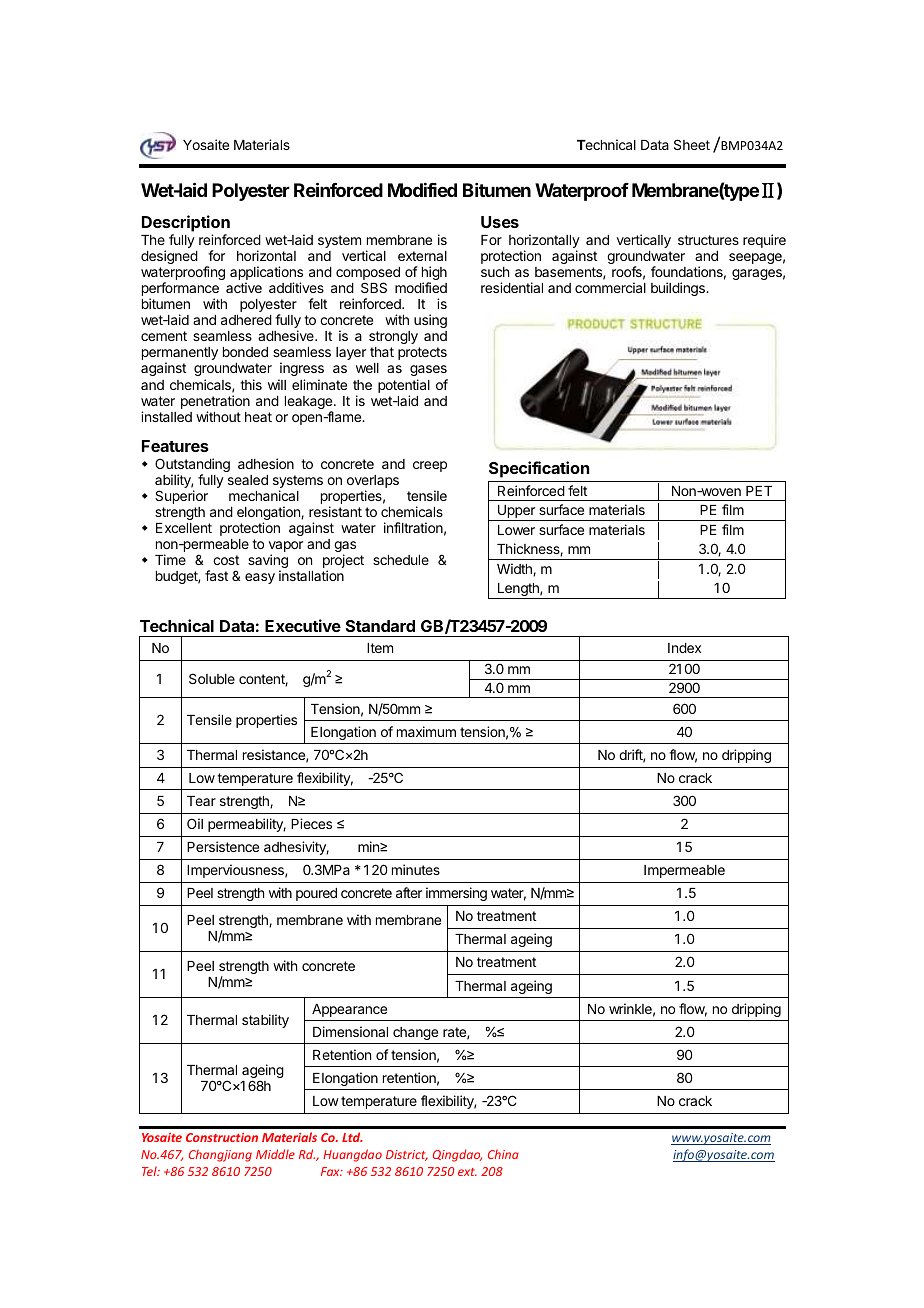 The width and height of the image is (924, 1308). Describe the element at coordinates (500, 222) in the image. I see `Uses` at that location.
